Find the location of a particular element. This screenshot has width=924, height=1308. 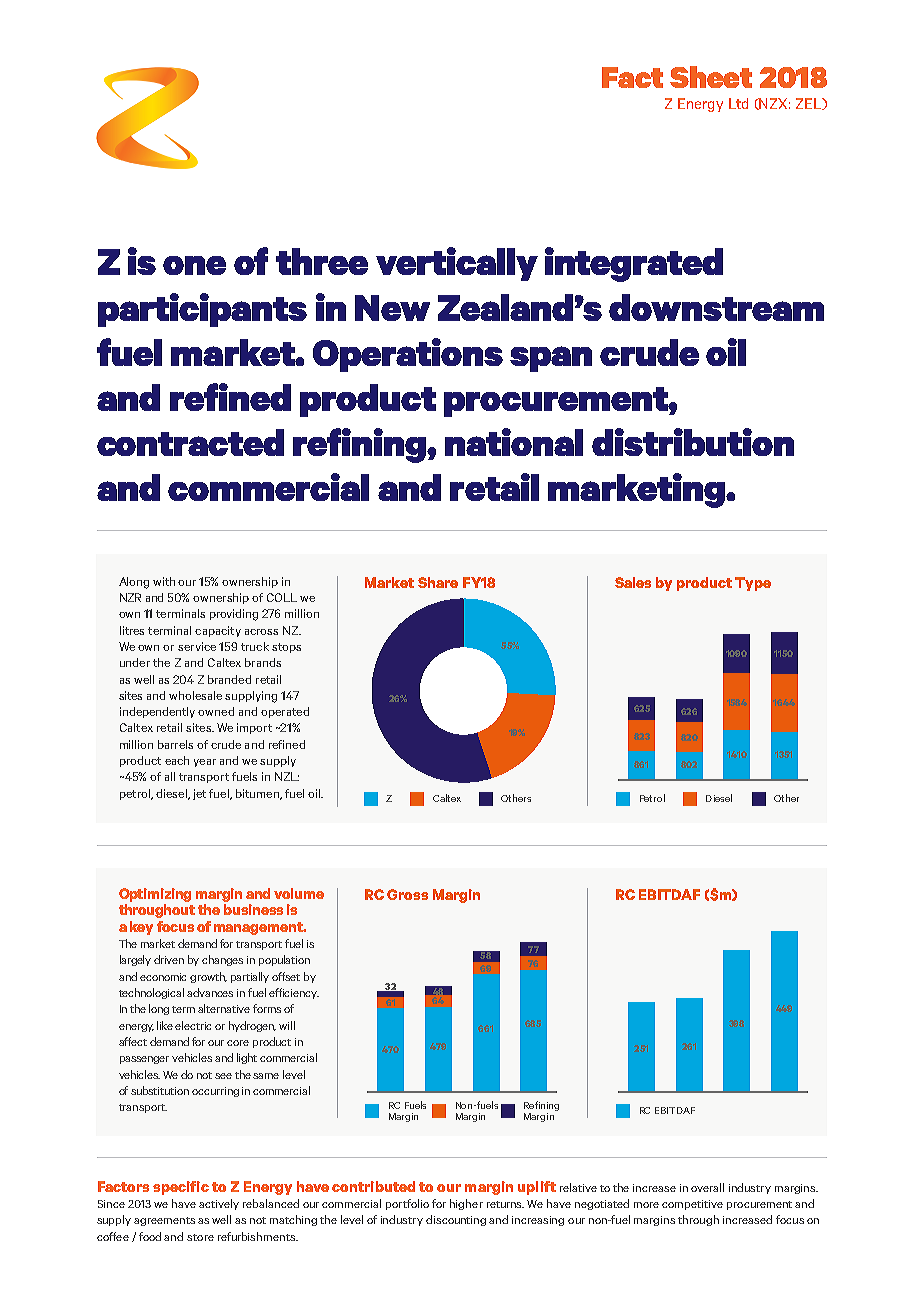

one is located at coordinates (194, 265).
